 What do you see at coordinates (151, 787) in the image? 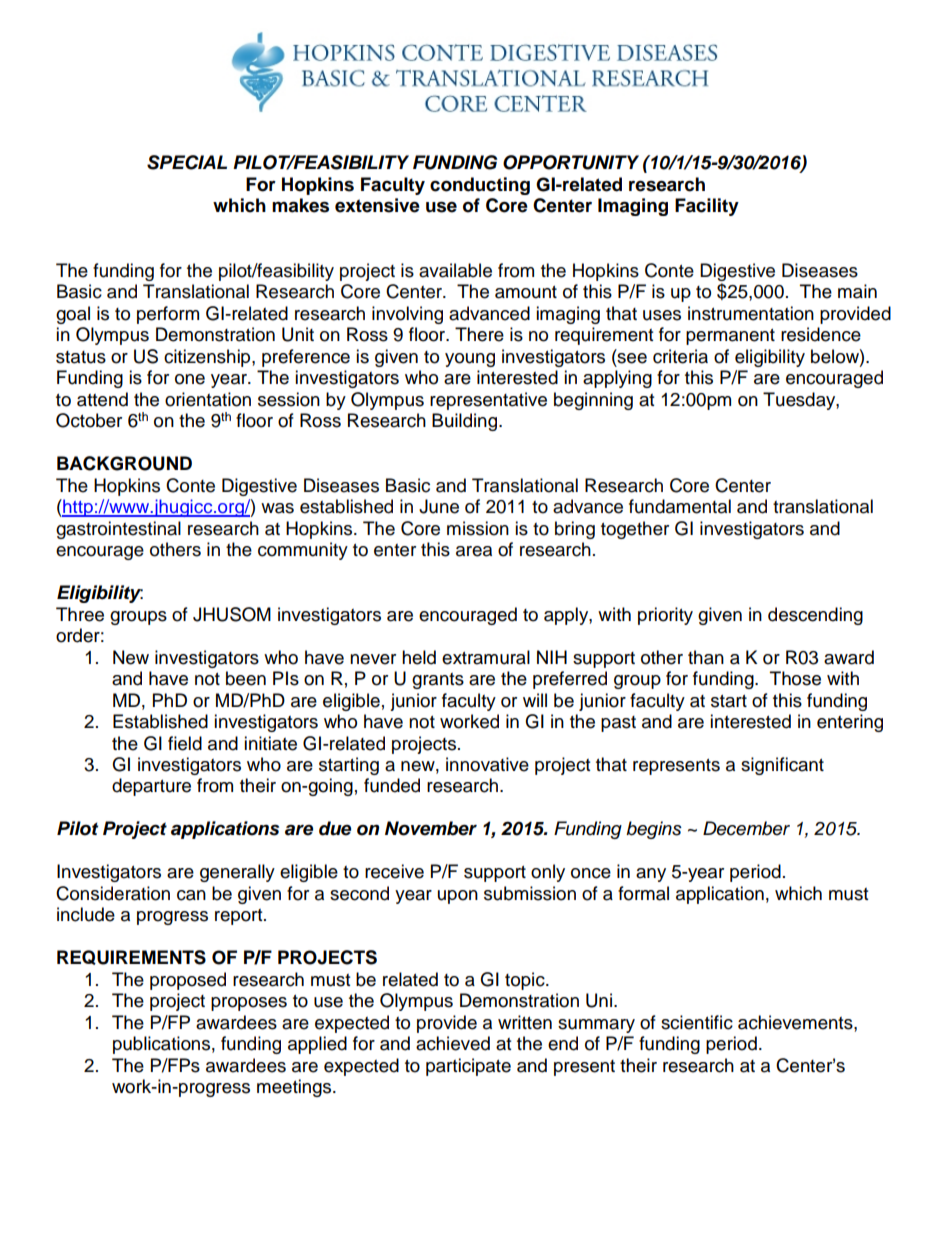
I see `departure` at bounding box center [151, 787].
